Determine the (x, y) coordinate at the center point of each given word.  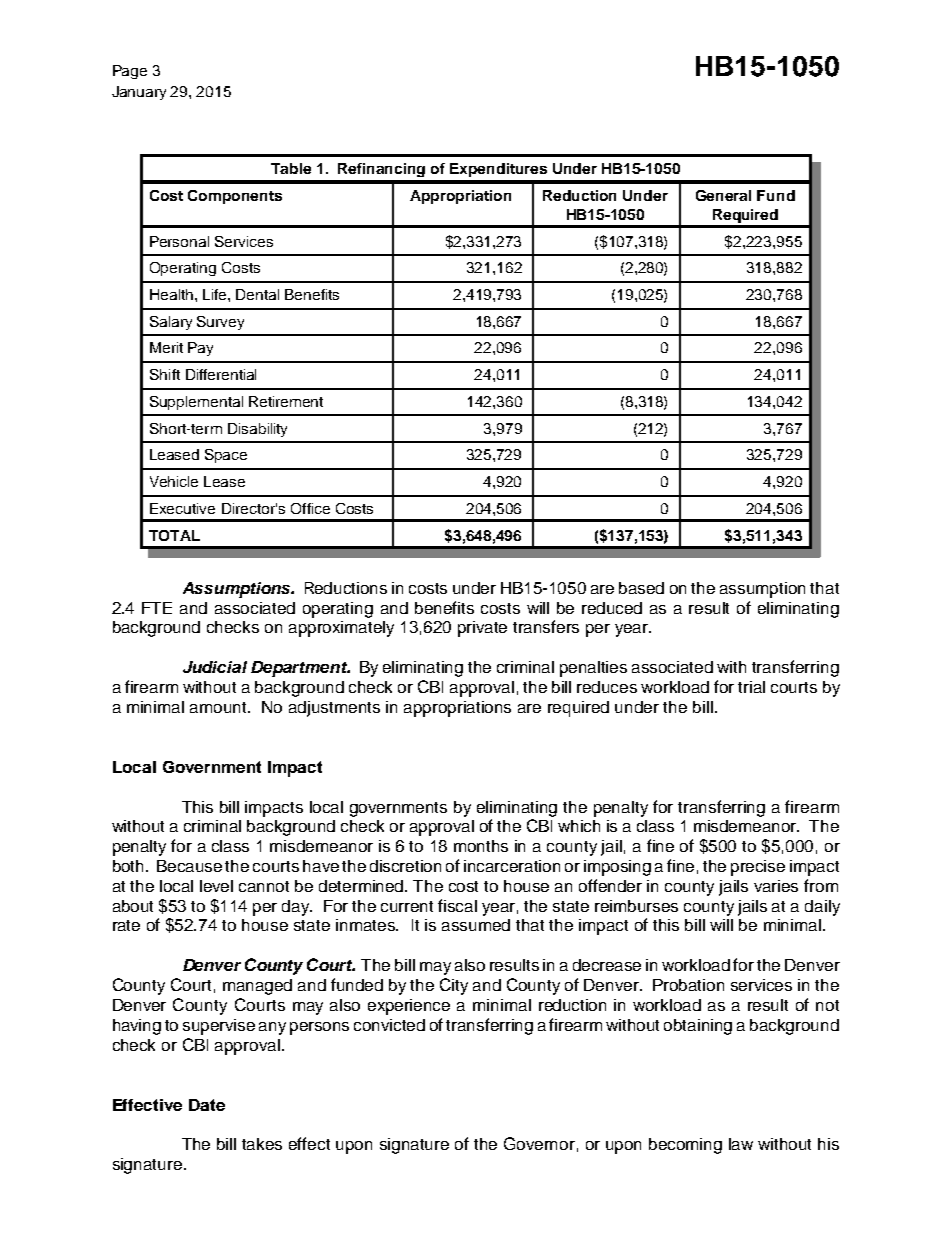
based (641, 588)
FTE (157, 608)
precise (758, 868)
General (723, 195)
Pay (200, 349)
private (482, 629)
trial (751, 687)
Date (207, 1105)
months (481, 846)
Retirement (286, 401)
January (139, 93)
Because (189, 866)
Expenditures (498, 170)
